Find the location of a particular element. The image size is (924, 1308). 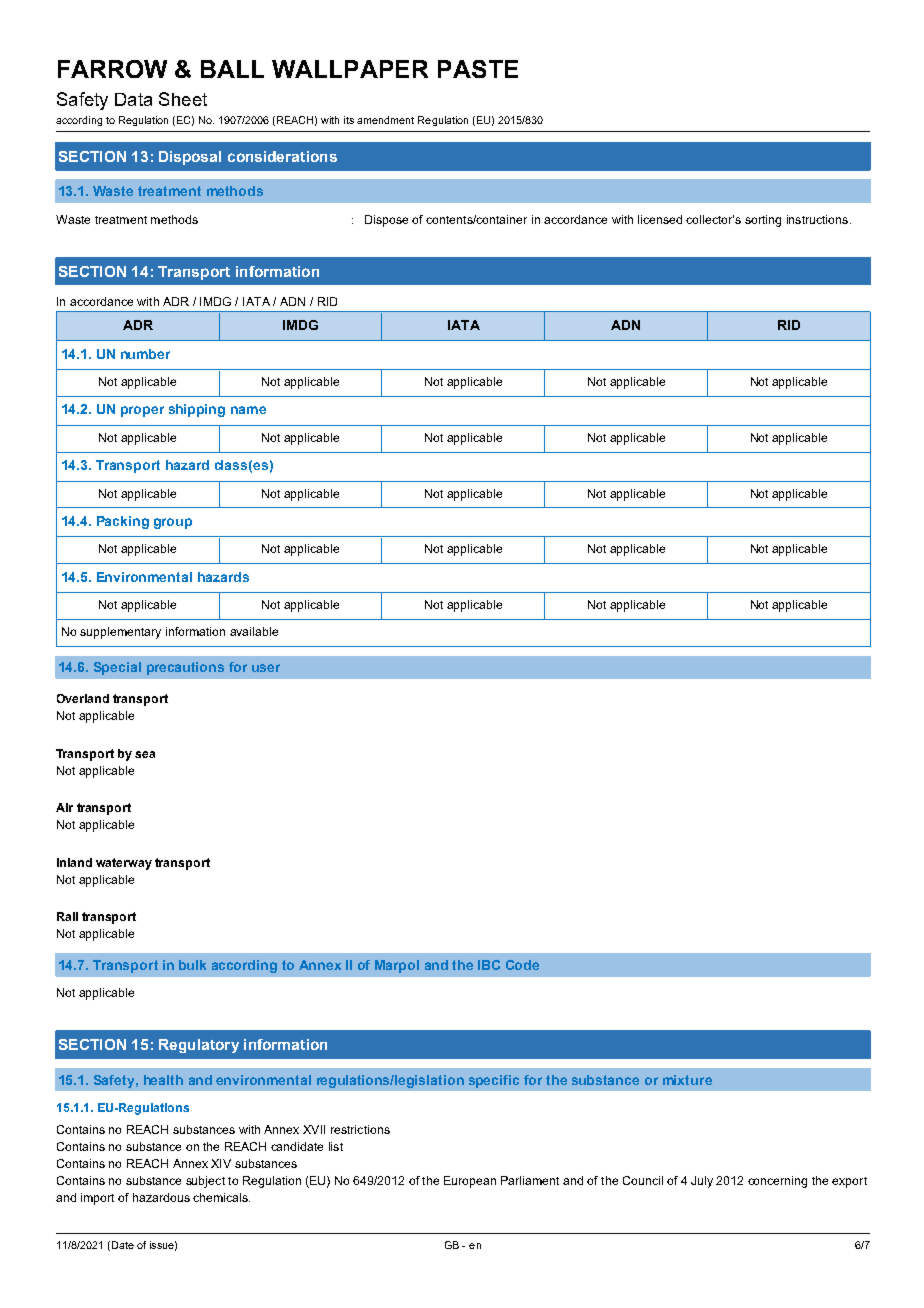

number is located at coordinates (145, 354).
